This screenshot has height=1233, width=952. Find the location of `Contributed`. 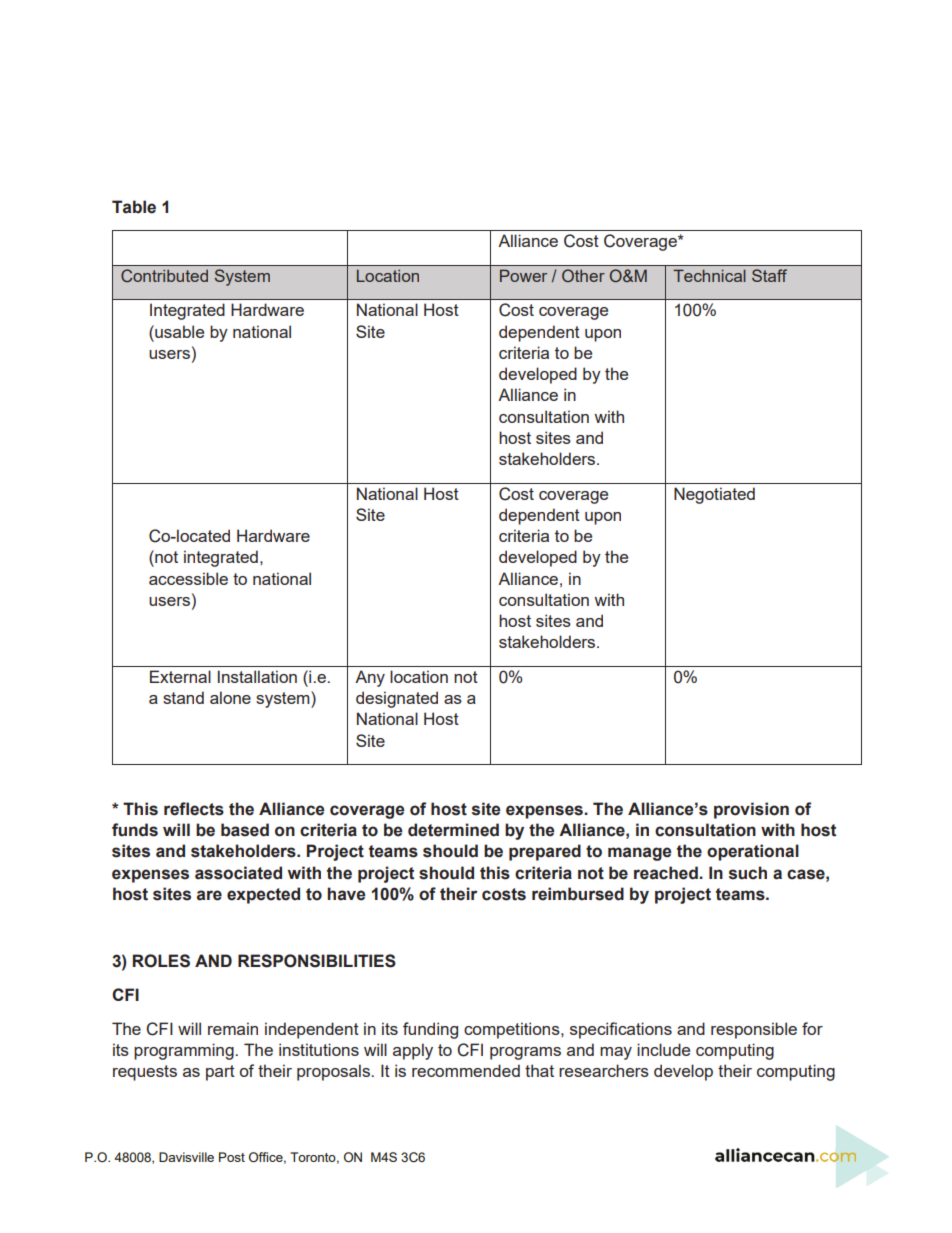

Contributed is located at coordinates (164, 275).
